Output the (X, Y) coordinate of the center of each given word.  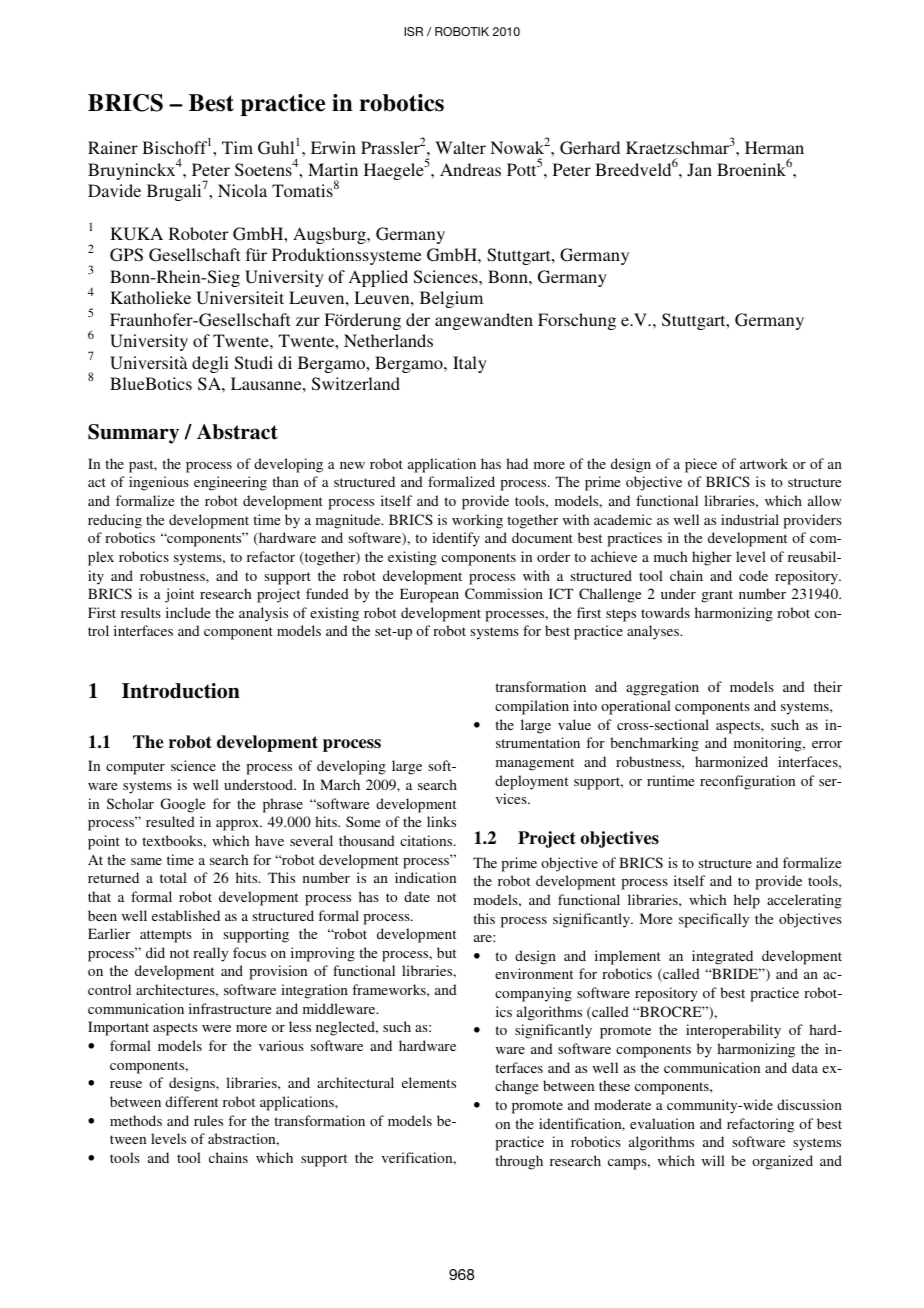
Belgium (451, 299)
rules (208, 1120)
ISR (413, 31)
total (173, 877)
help (747, 901)
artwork (764, 463)
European (429, 595)
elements (429, 1082)
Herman (774, 147)
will (713, 1160)
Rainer (113, 147)
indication (425, 877)
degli (210, 364)
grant (717, 596)
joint (179, 595)
